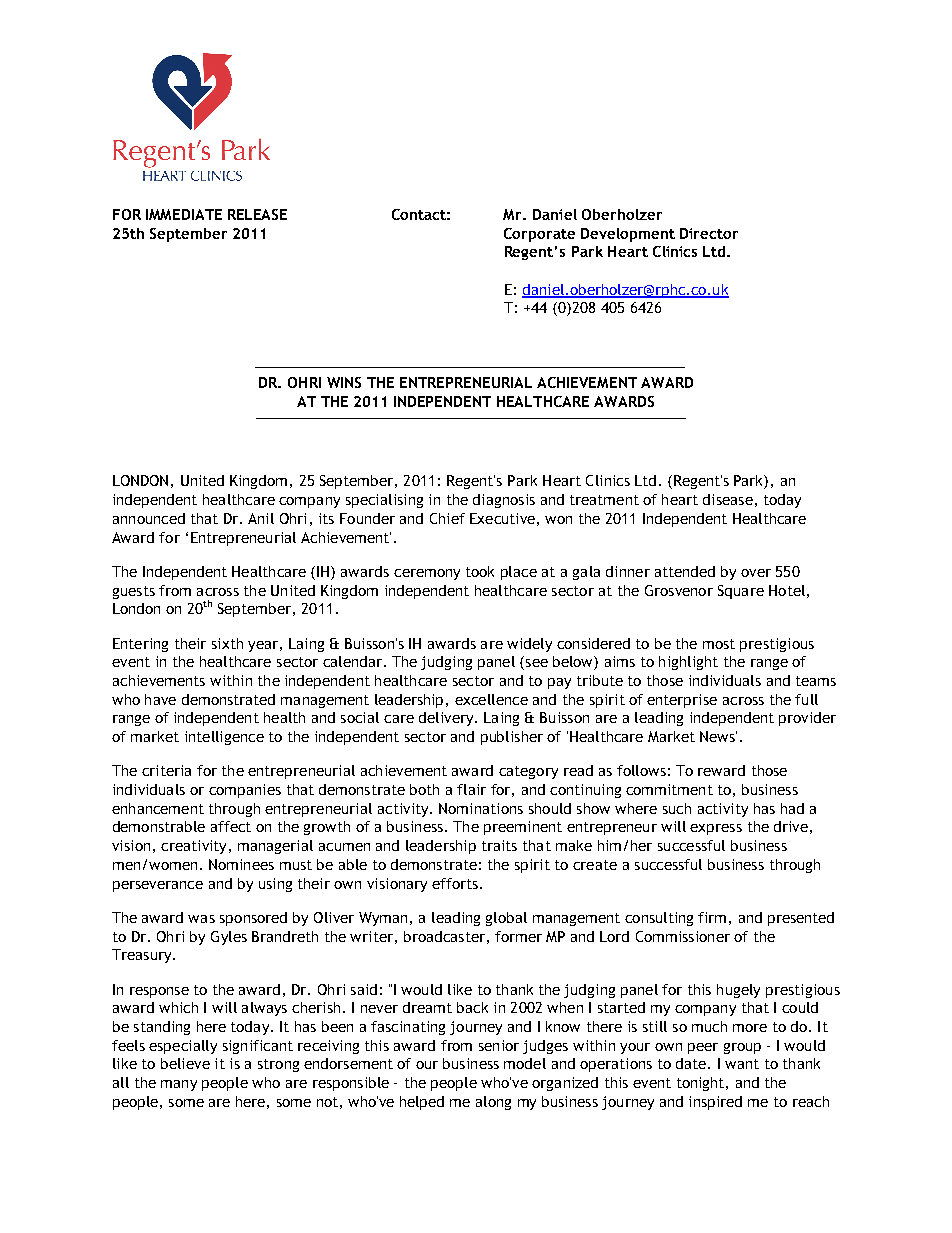 The height and width of the page is (1233, 952). I want to click on express, so click(716, 829).
